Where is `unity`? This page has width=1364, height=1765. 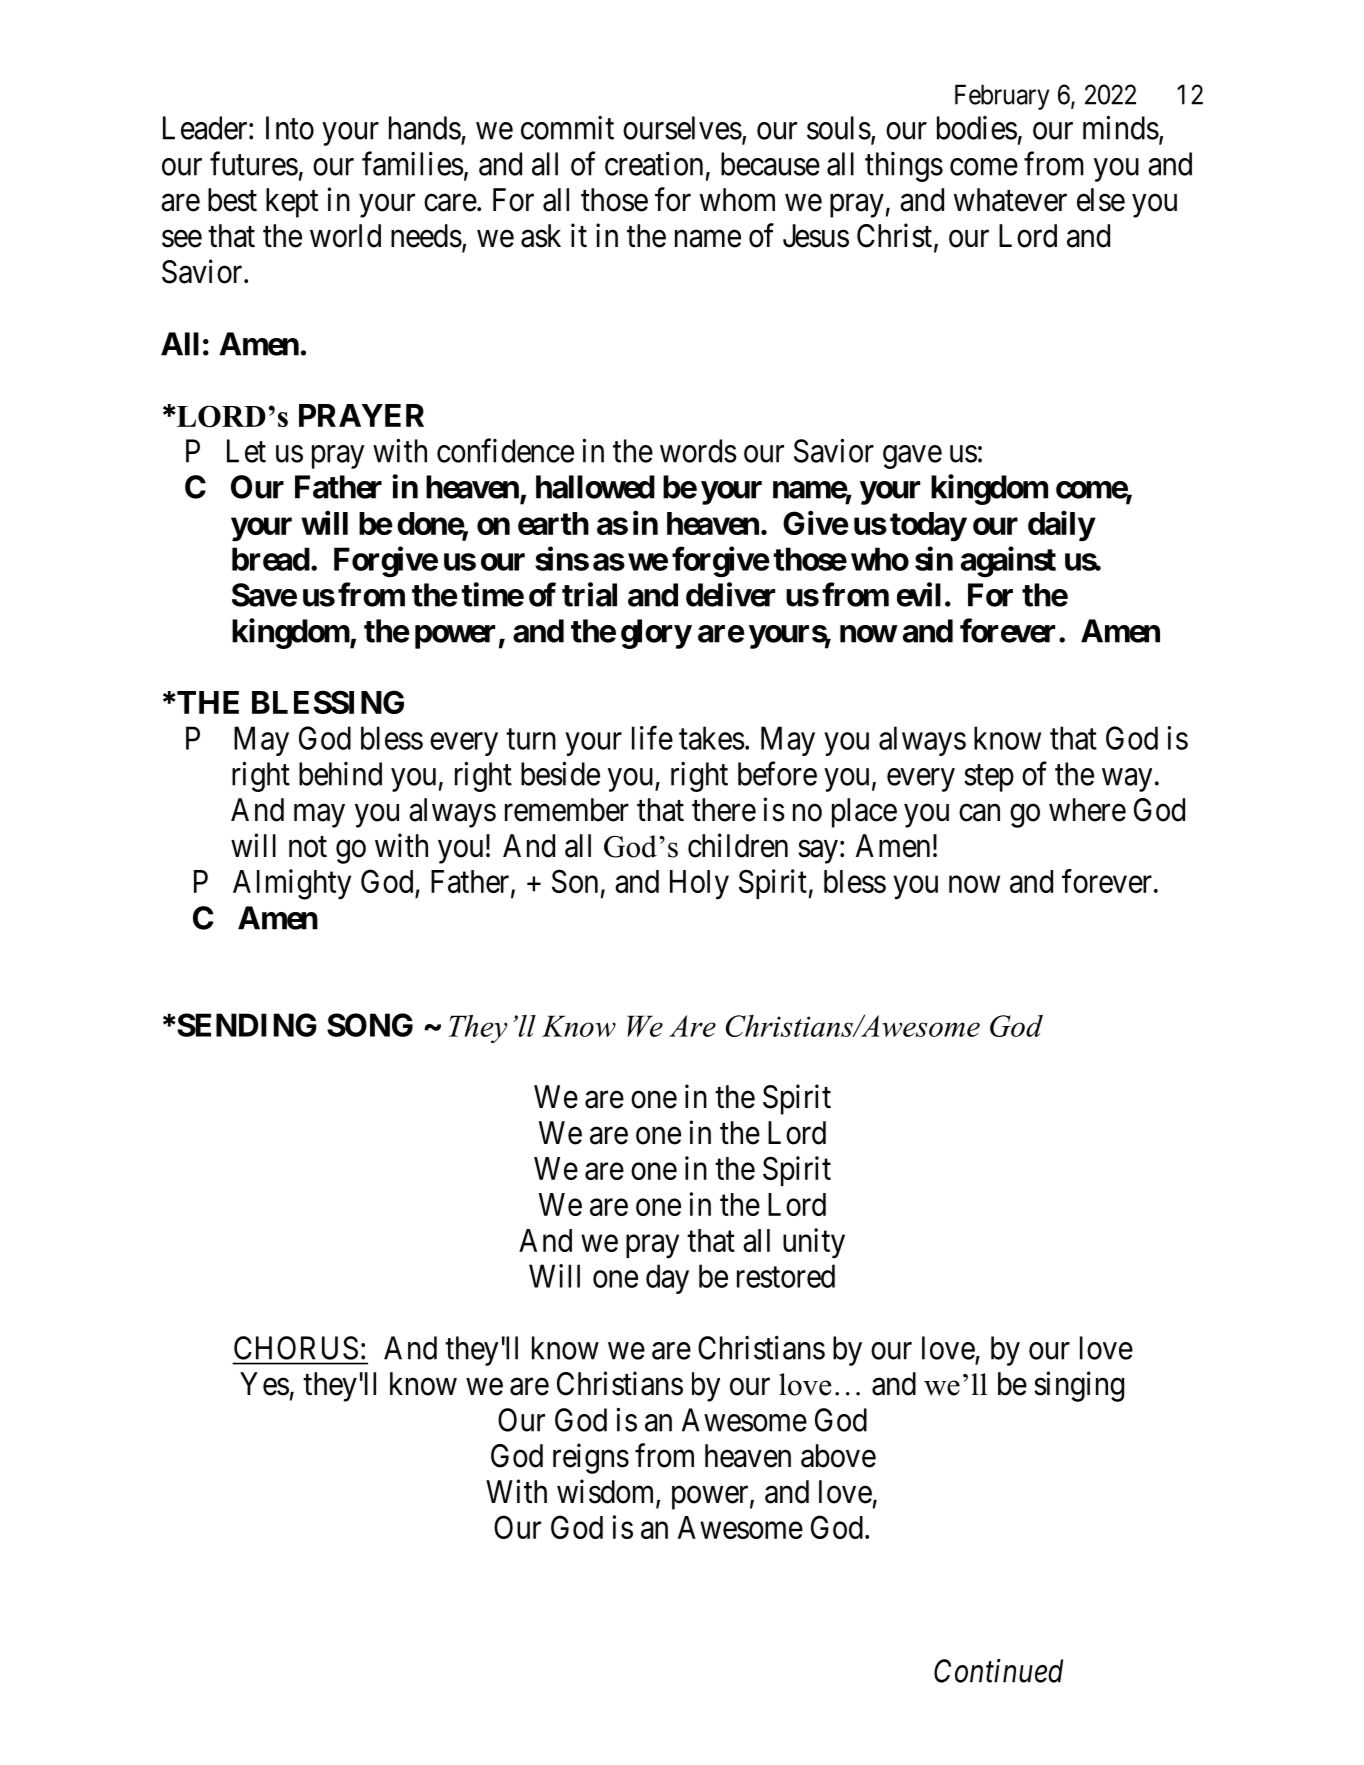 unity is located at coordinates (814, 1243).
